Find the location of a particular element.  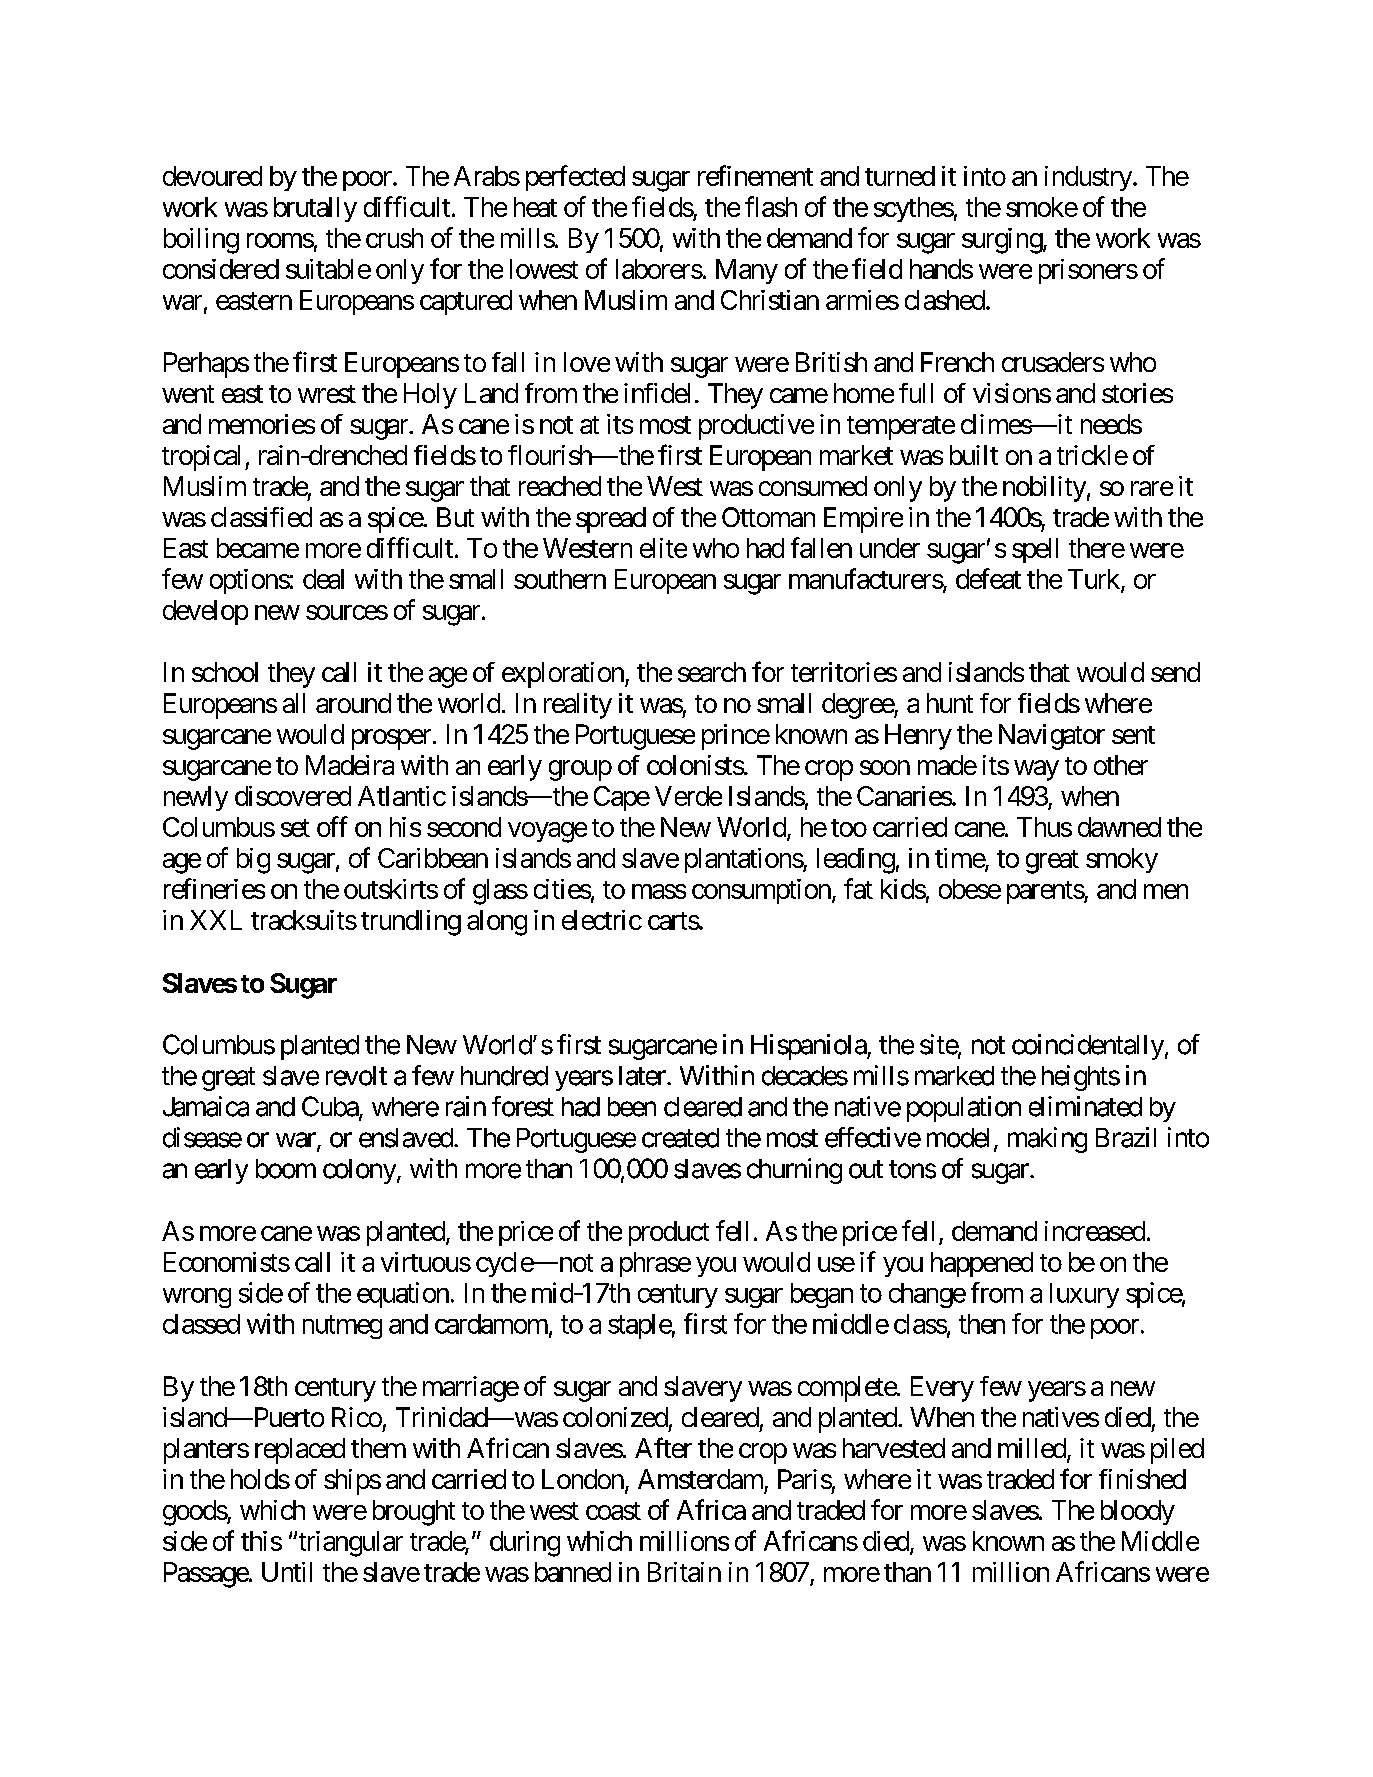

later is located at coordinates (643, 1076).
